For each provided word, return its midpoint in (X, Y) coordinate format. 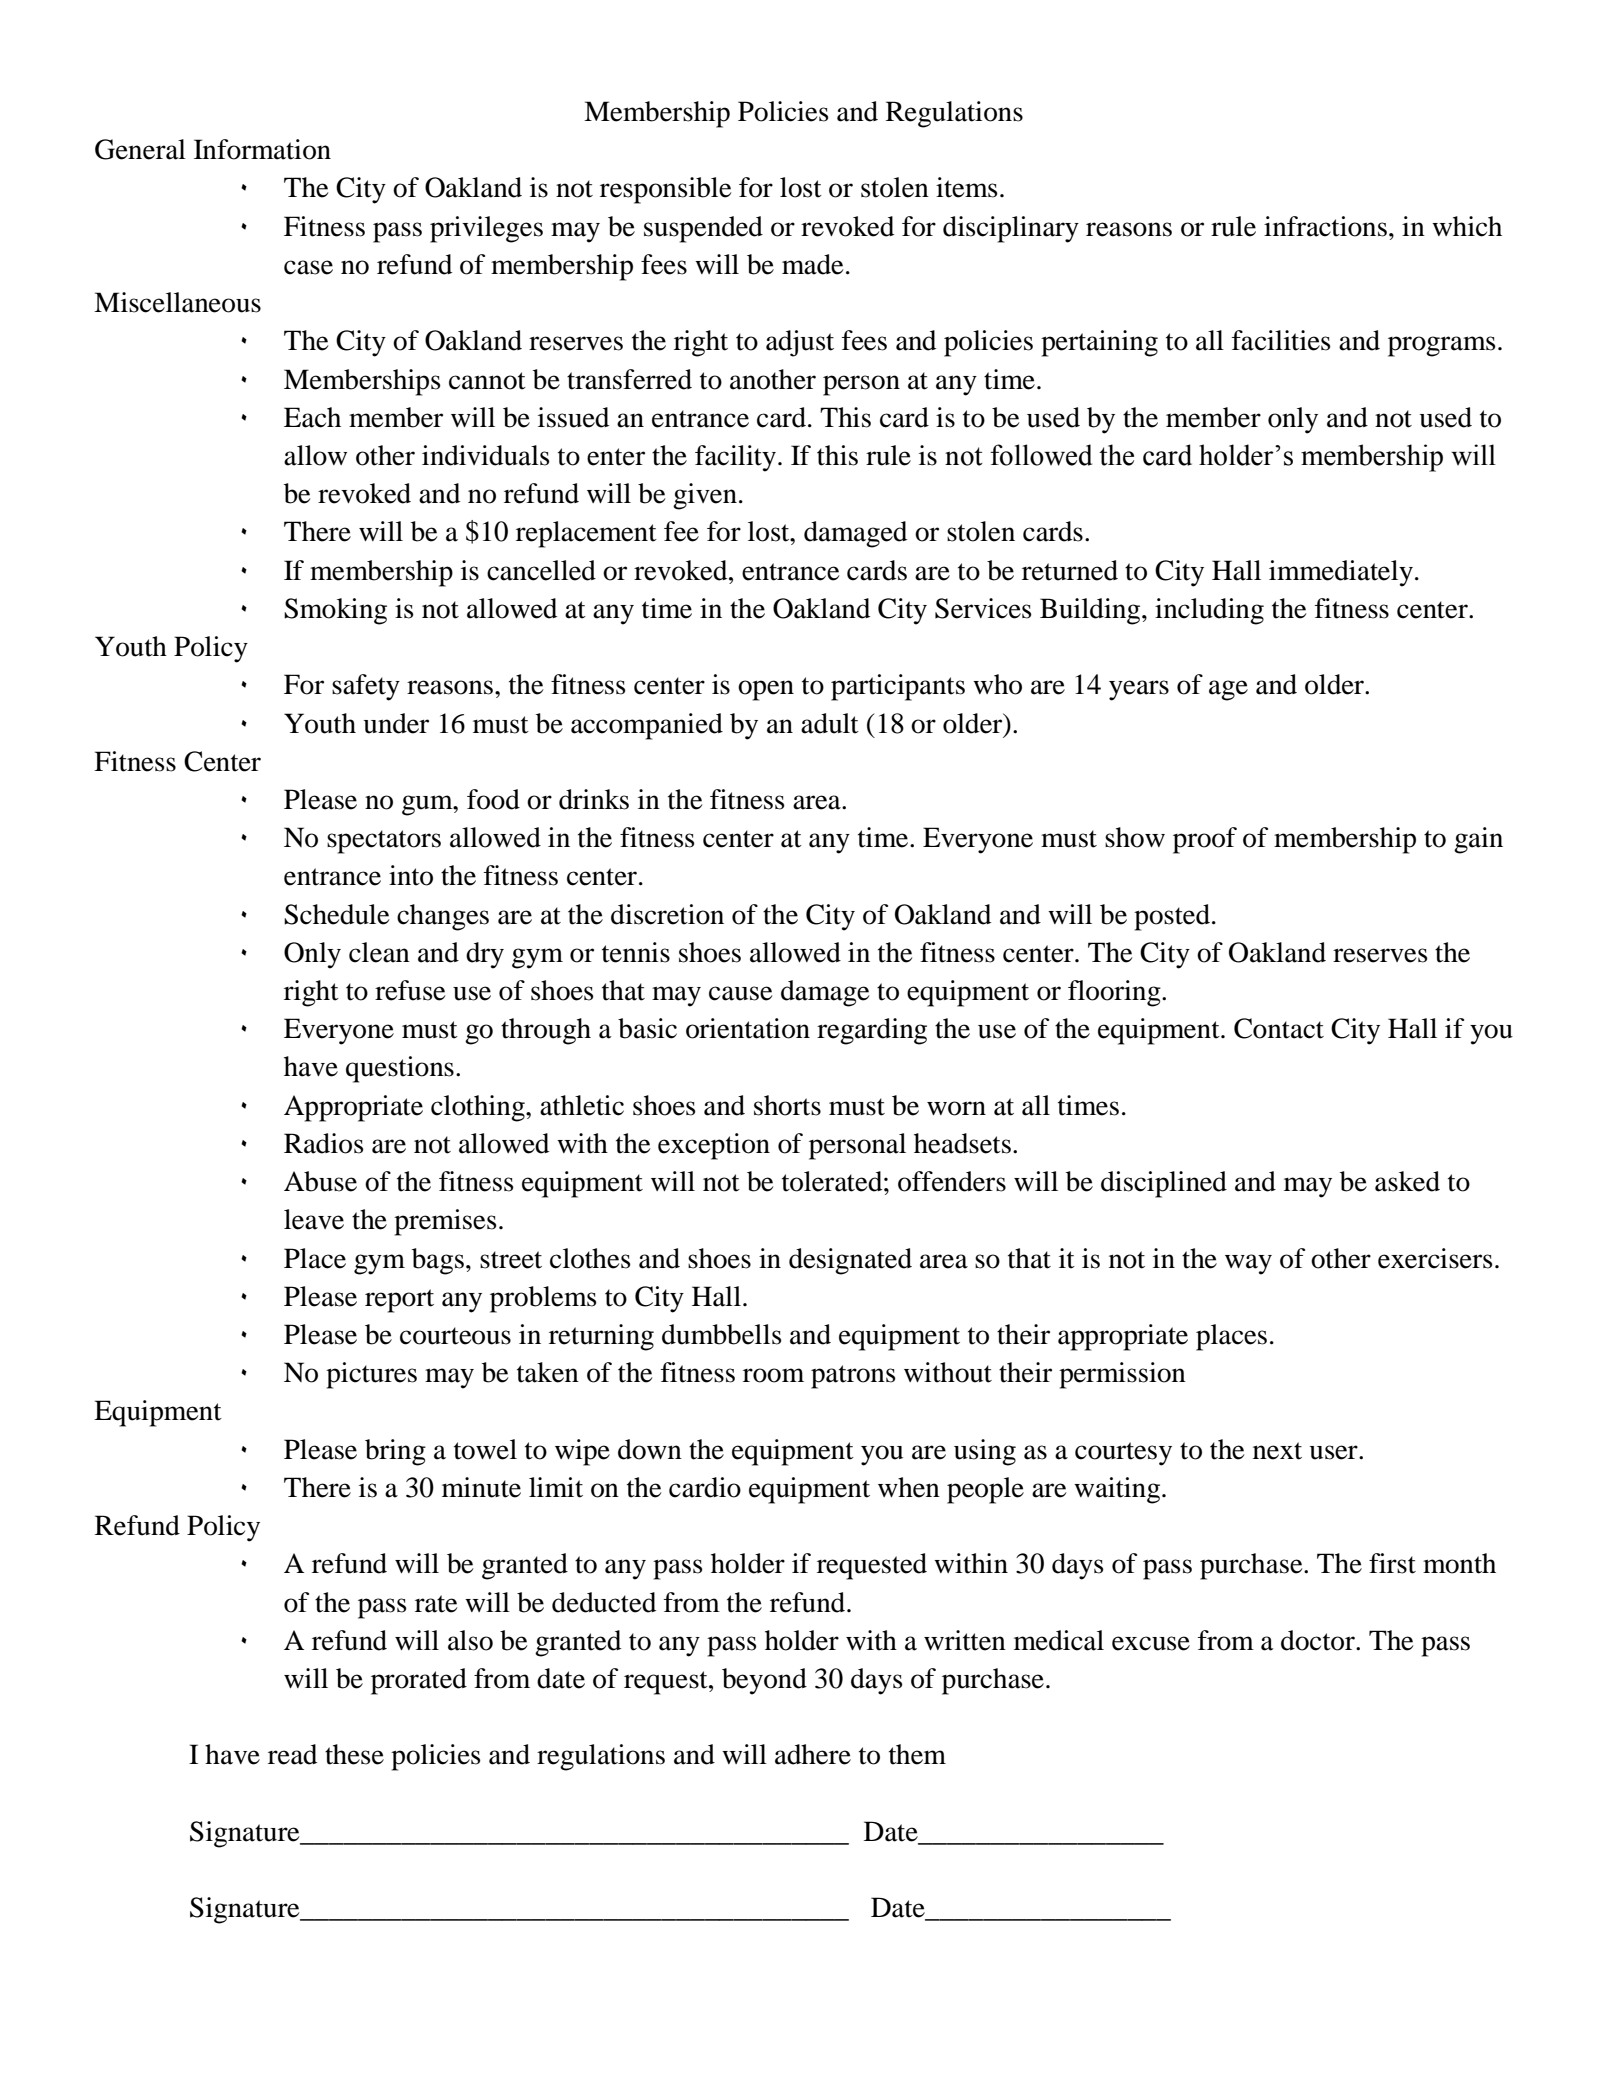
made (812, 264)
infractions (1325, 226)
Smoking (335, 611)
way (1248, 1264)
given (705, 496)
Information (262, 149)
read (292, 1754)
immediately (1341, 573)
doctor (1319, 1640)
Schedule (336, 914)
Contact (1279, 1028)
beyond (764, 1681)
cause (740, 993)
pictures (371, 1375)
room (773, 1375)
